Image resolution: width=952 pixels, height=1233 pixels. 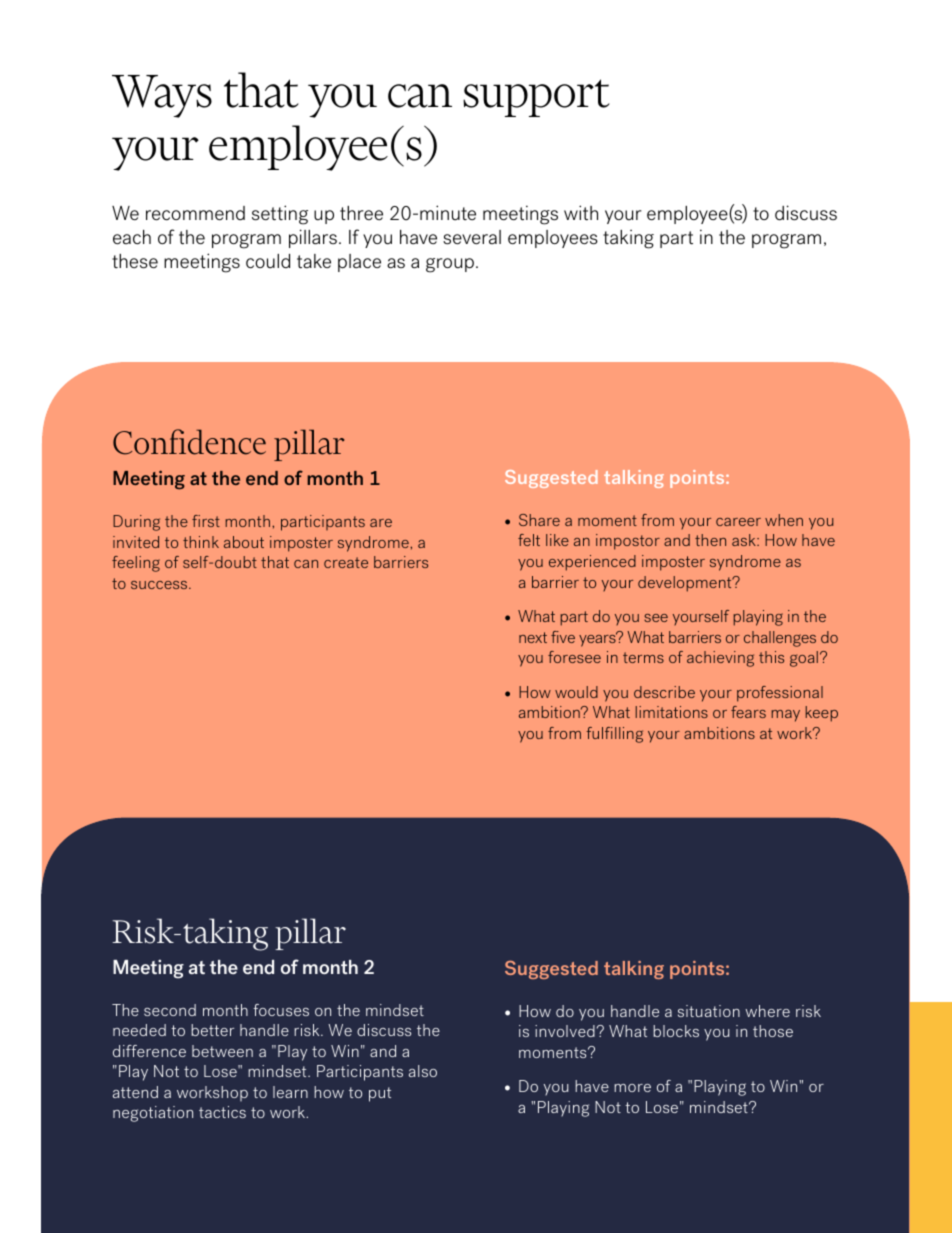 What do you see at coordinates (686, 584) in the document?
I see `development` at bounding box center [686, 584].
